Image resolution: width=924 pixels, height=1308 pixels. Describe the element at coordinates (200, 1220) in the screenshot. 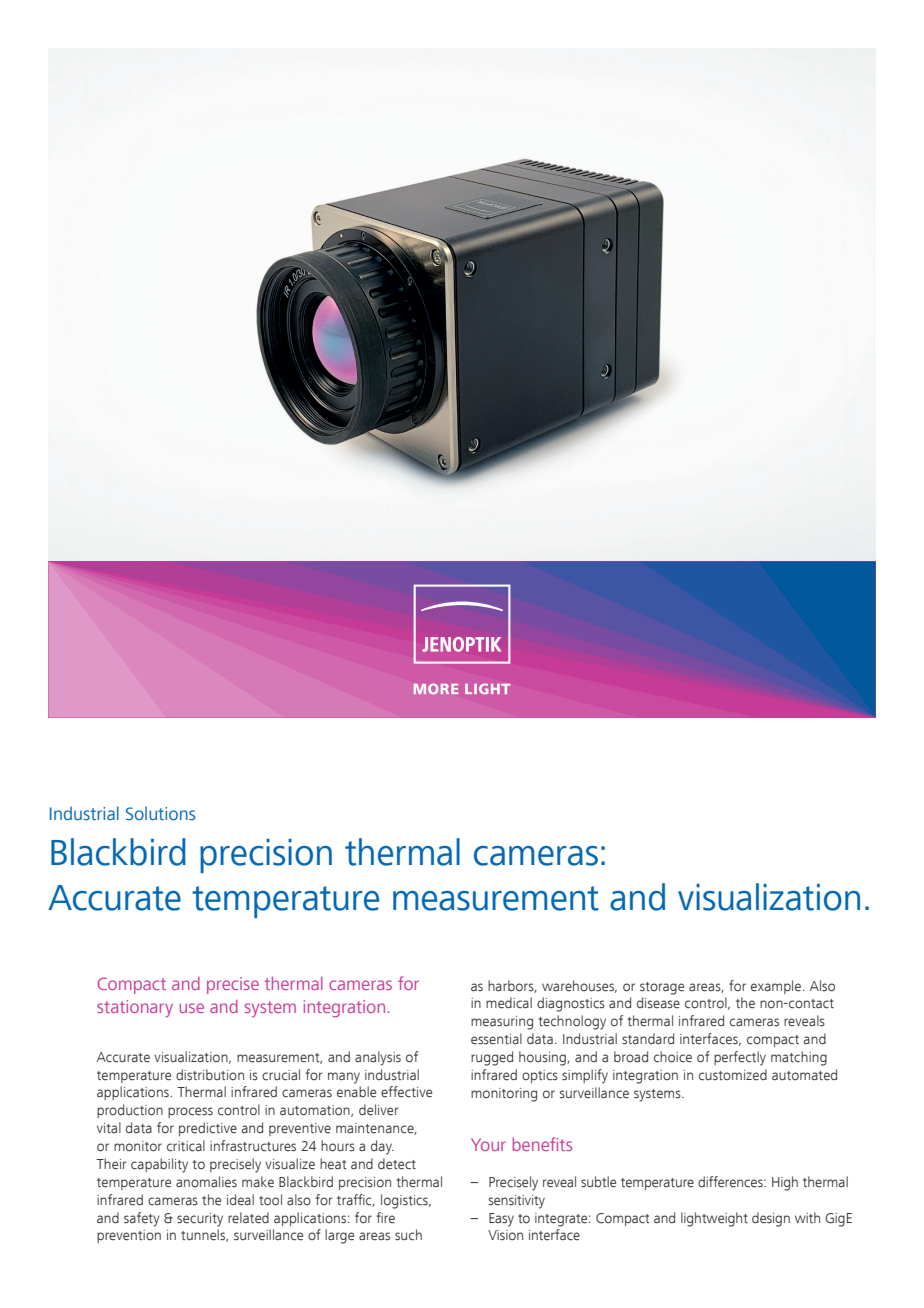

I see `security` at that location.
